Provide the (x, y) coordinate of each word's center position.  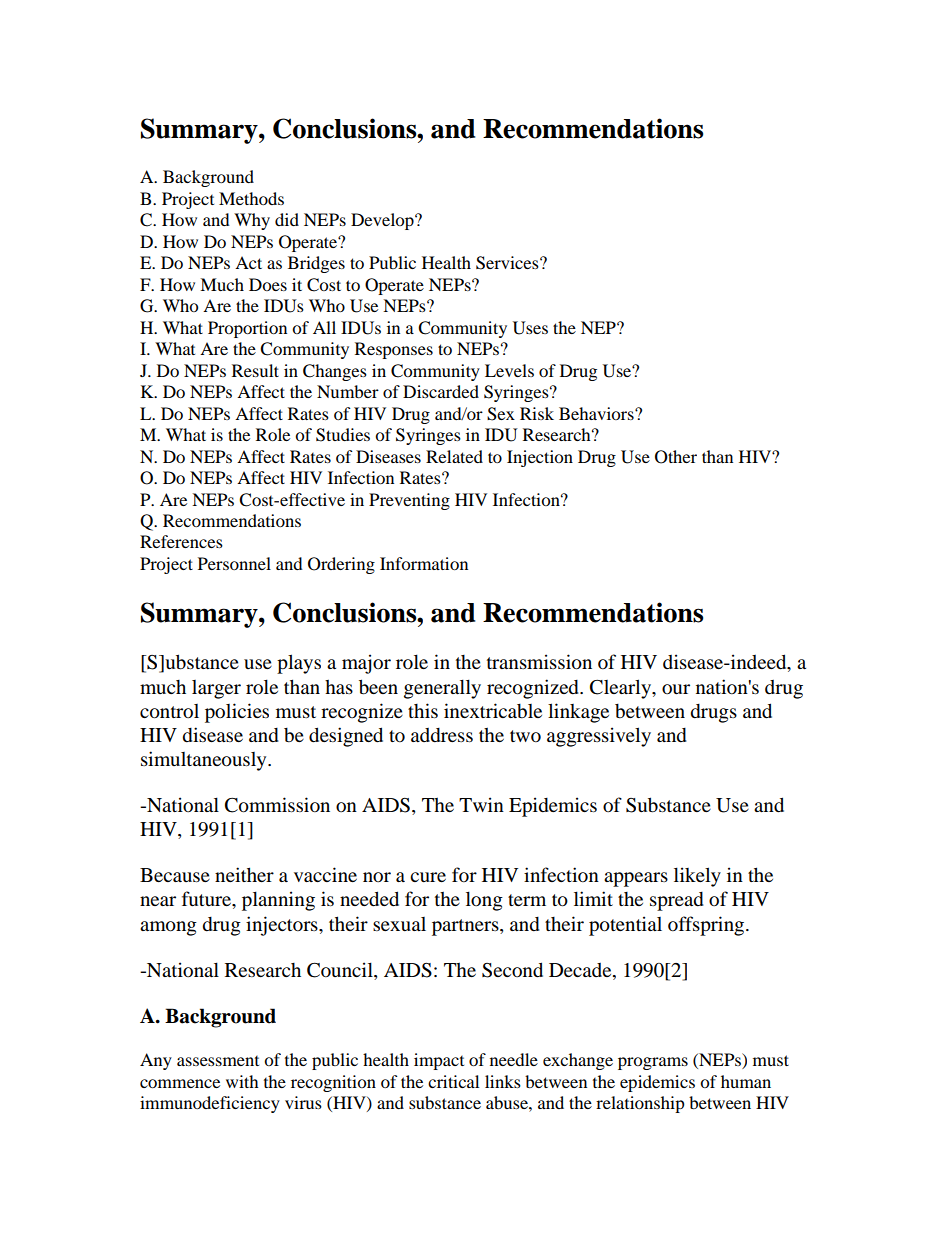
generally (442, 689)
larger (216, 689)
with (242, 1081)
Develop (383, 221)
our (676, 689)
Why (252, 221)
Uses (530, 328)
